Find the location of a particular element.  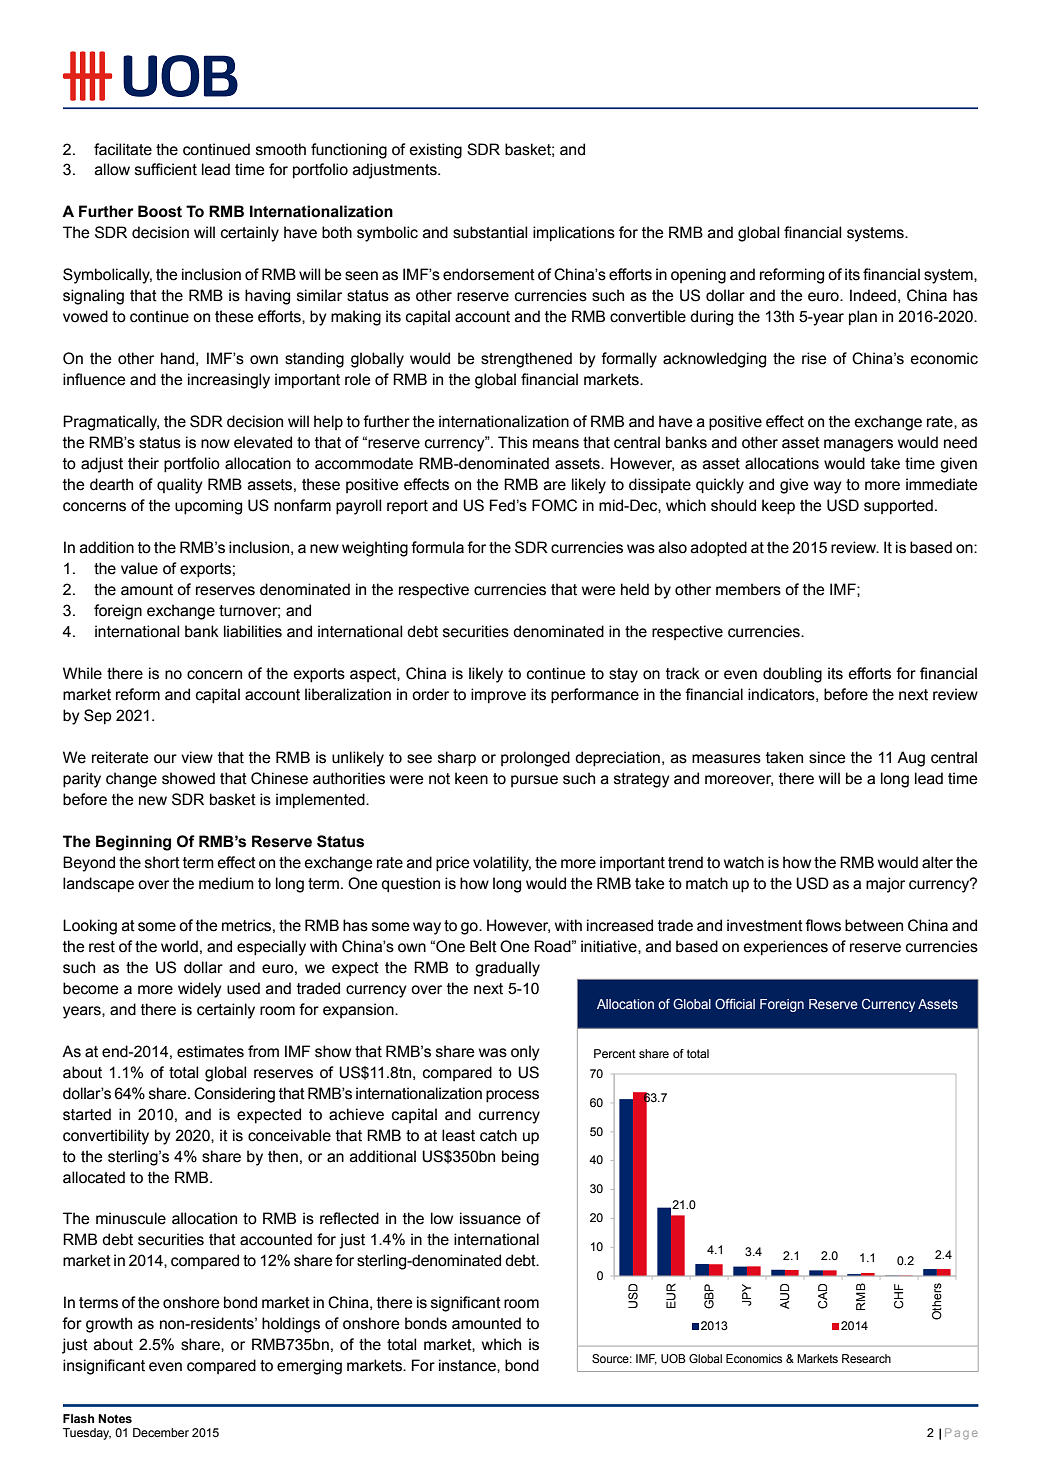

doubling is located at coordinates (792, 675).
